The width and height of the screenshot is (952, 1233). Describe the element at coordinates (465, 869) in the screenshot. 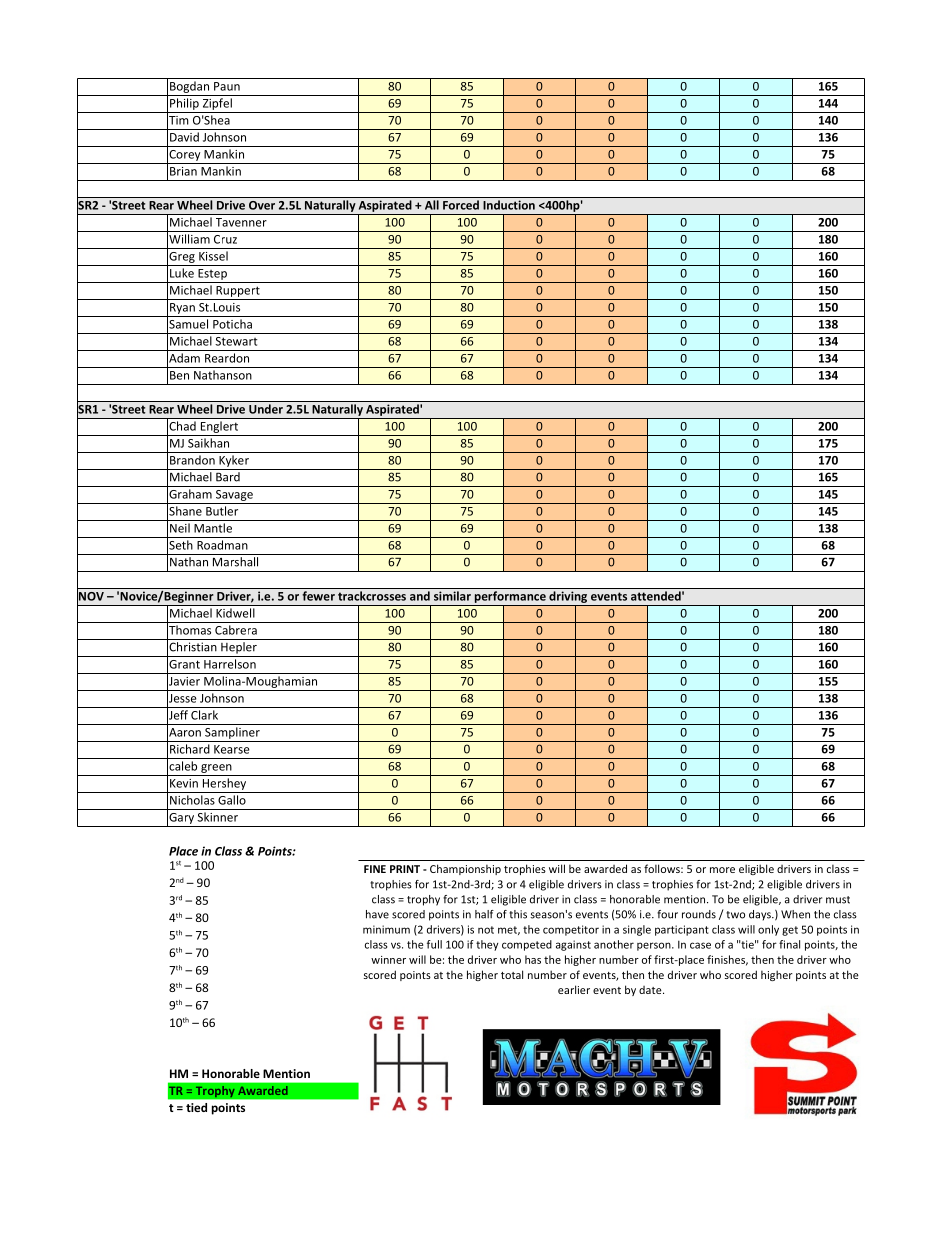

I see `Championship` at that location.
